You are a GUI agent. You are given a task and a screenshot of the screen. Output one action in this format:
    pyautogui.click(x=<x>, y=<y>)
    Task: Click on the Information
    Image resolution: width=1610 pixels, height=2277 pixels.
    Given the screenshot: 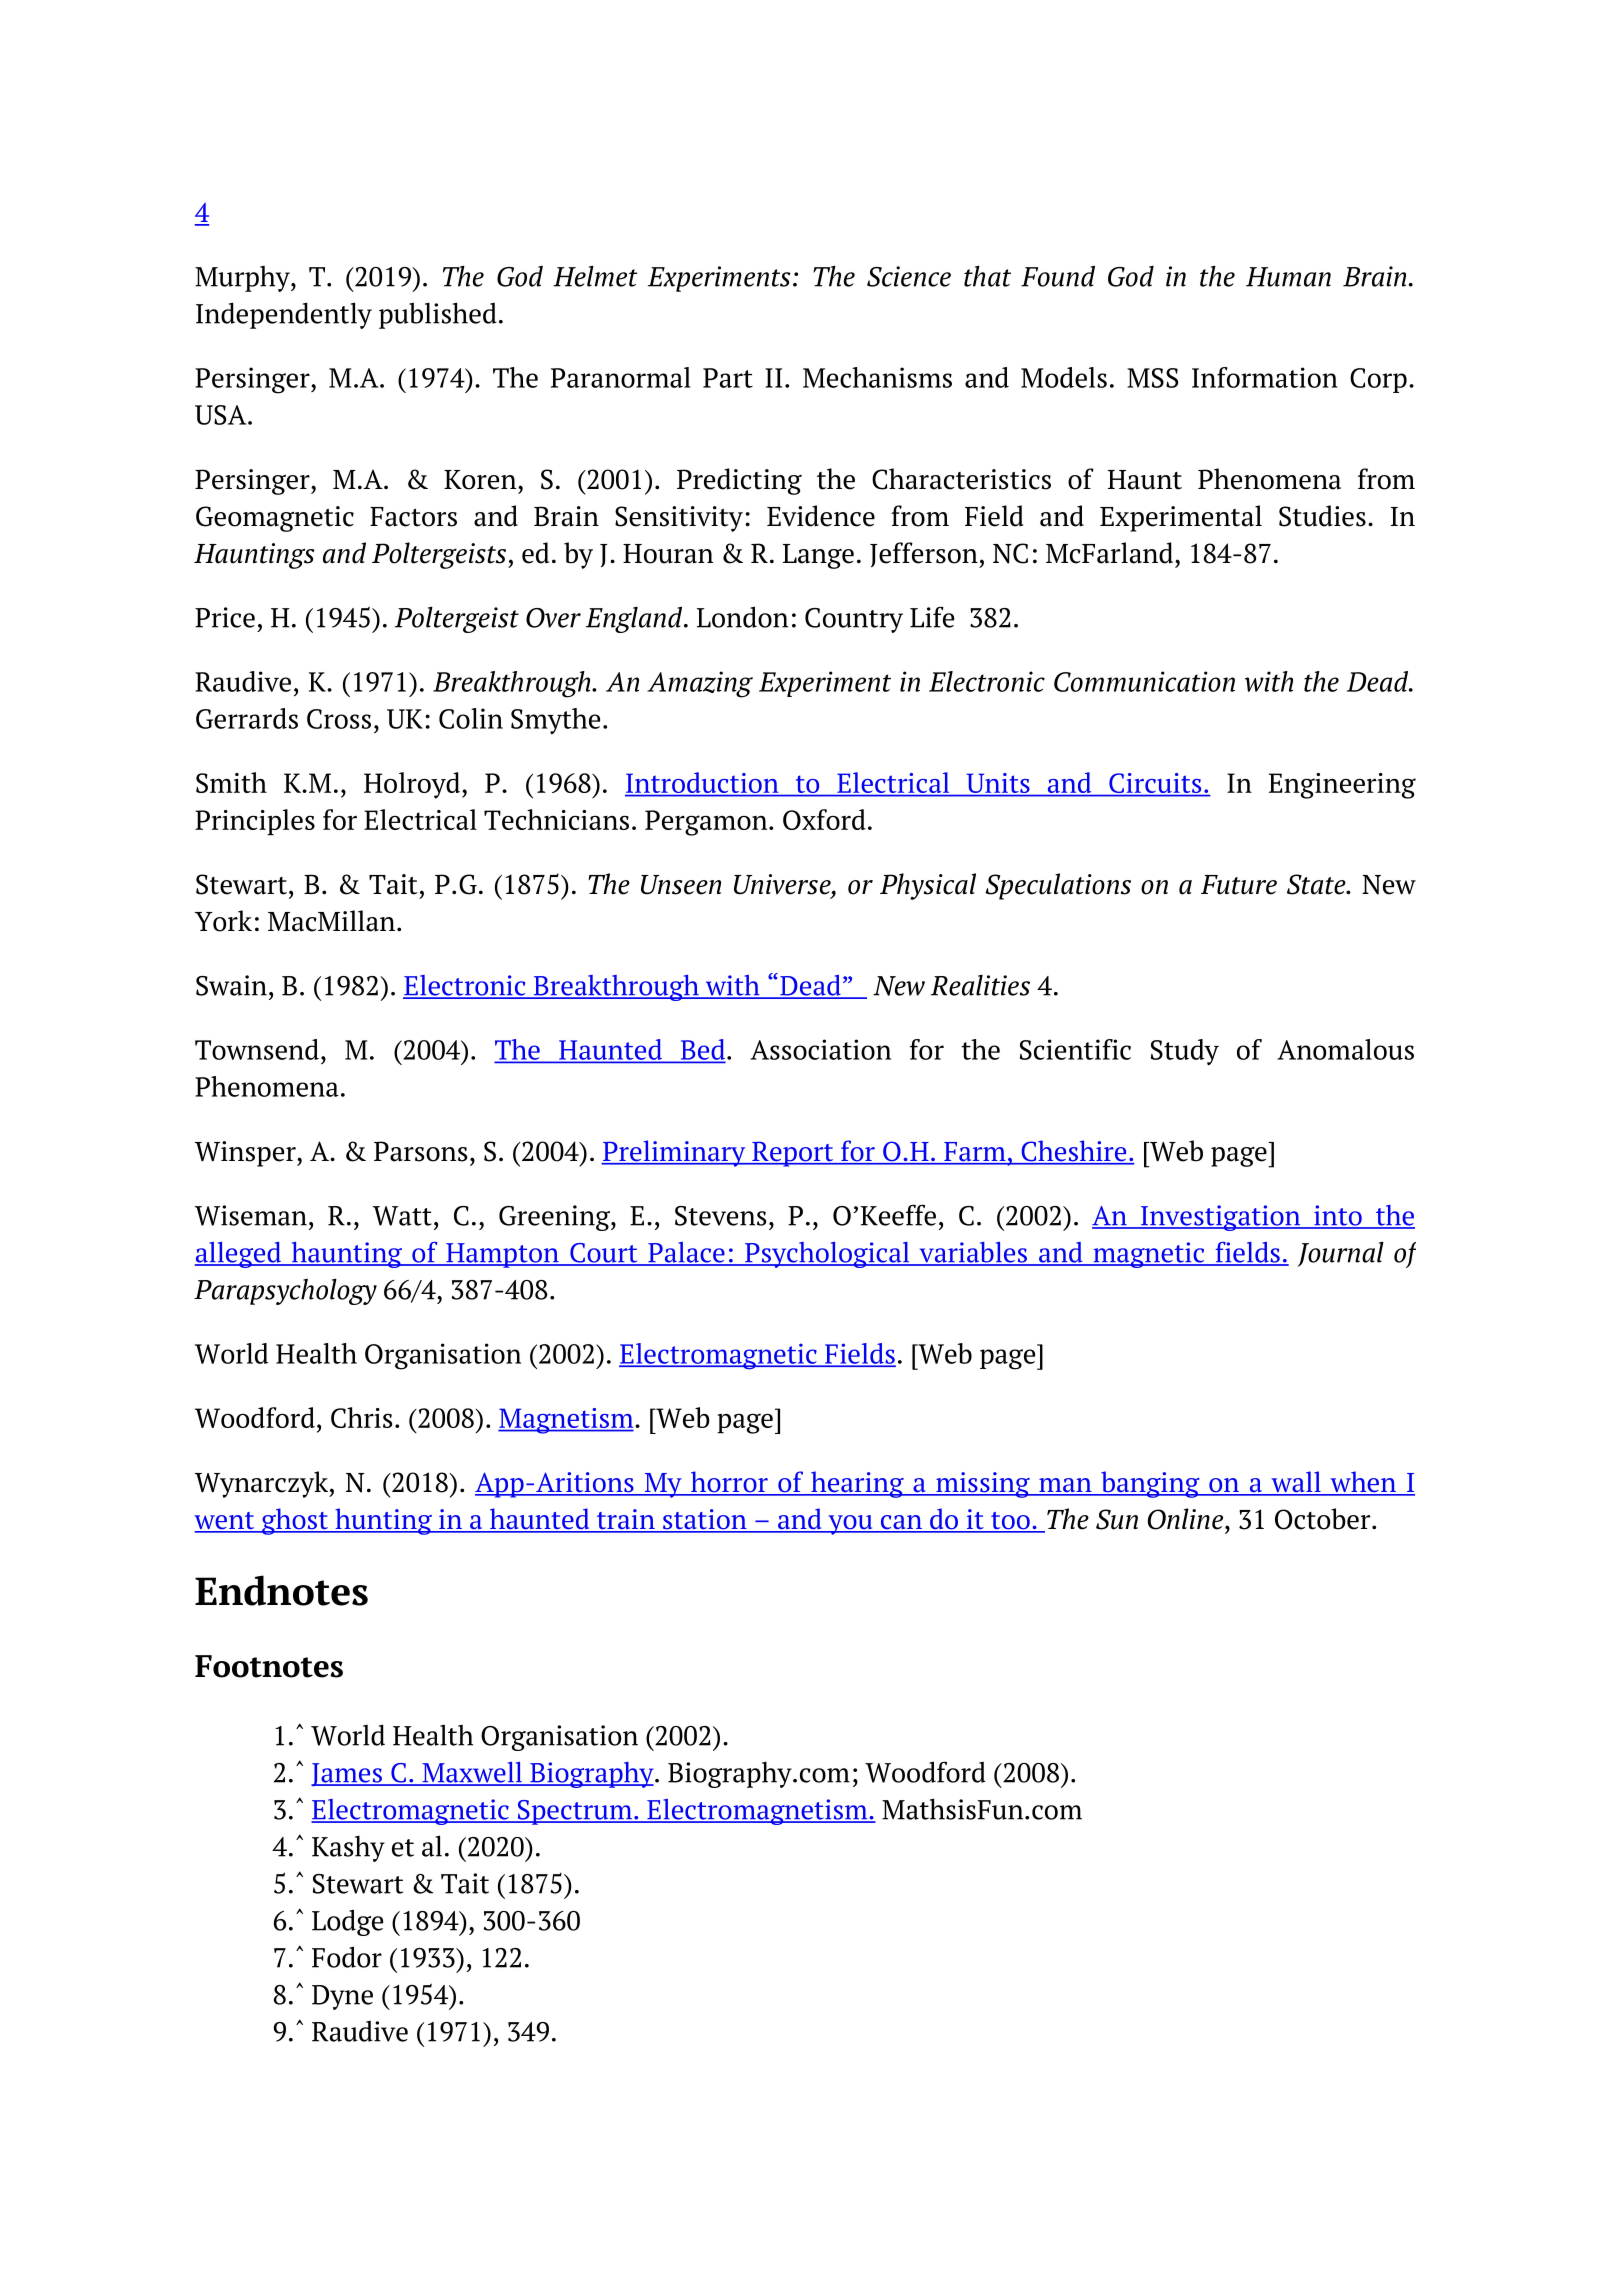 What is the action you would take?
    pyautogui.click(x=1265, y=377)
